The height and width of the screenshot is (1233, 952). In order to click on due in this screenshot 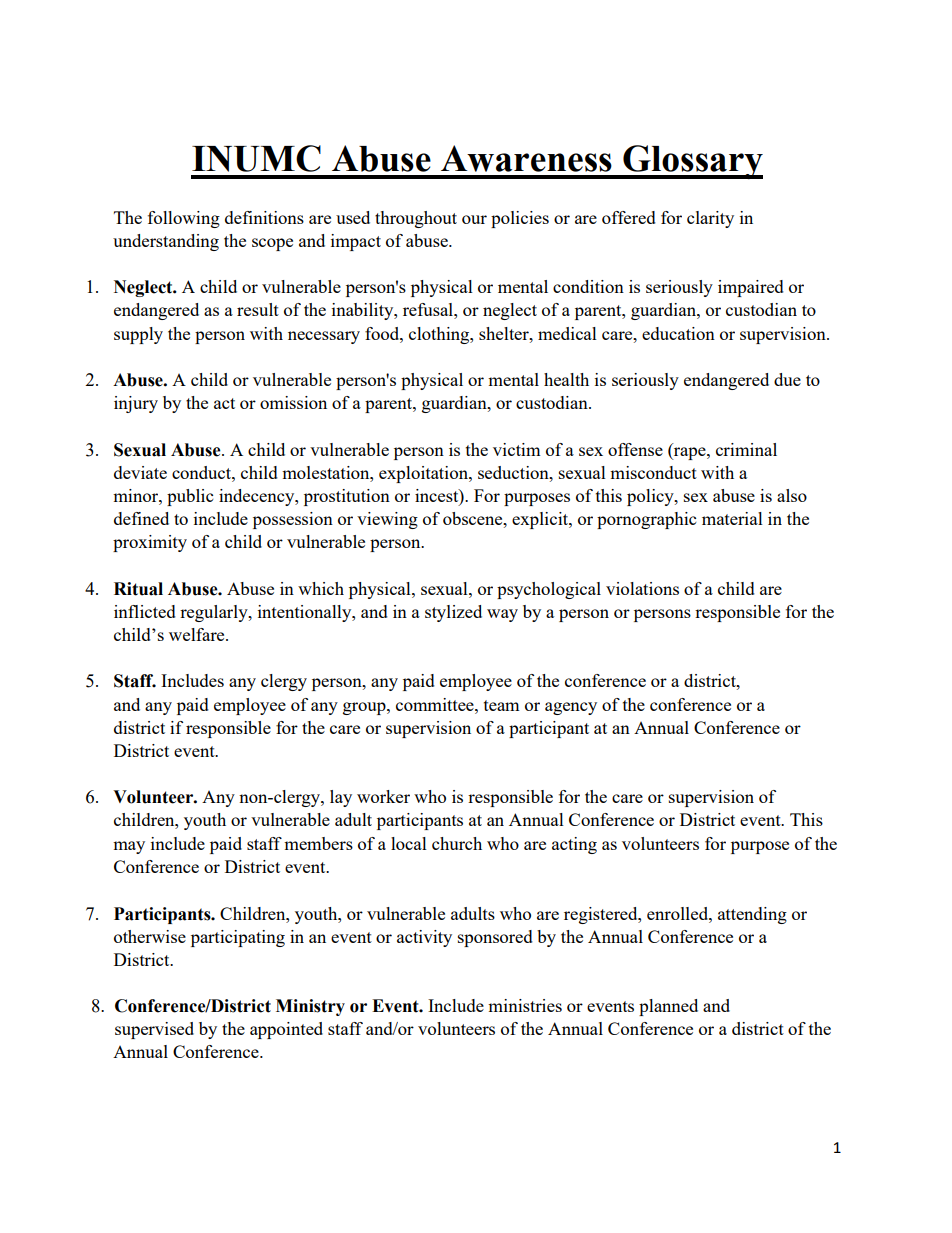, I will do `click(787, 379)`.
